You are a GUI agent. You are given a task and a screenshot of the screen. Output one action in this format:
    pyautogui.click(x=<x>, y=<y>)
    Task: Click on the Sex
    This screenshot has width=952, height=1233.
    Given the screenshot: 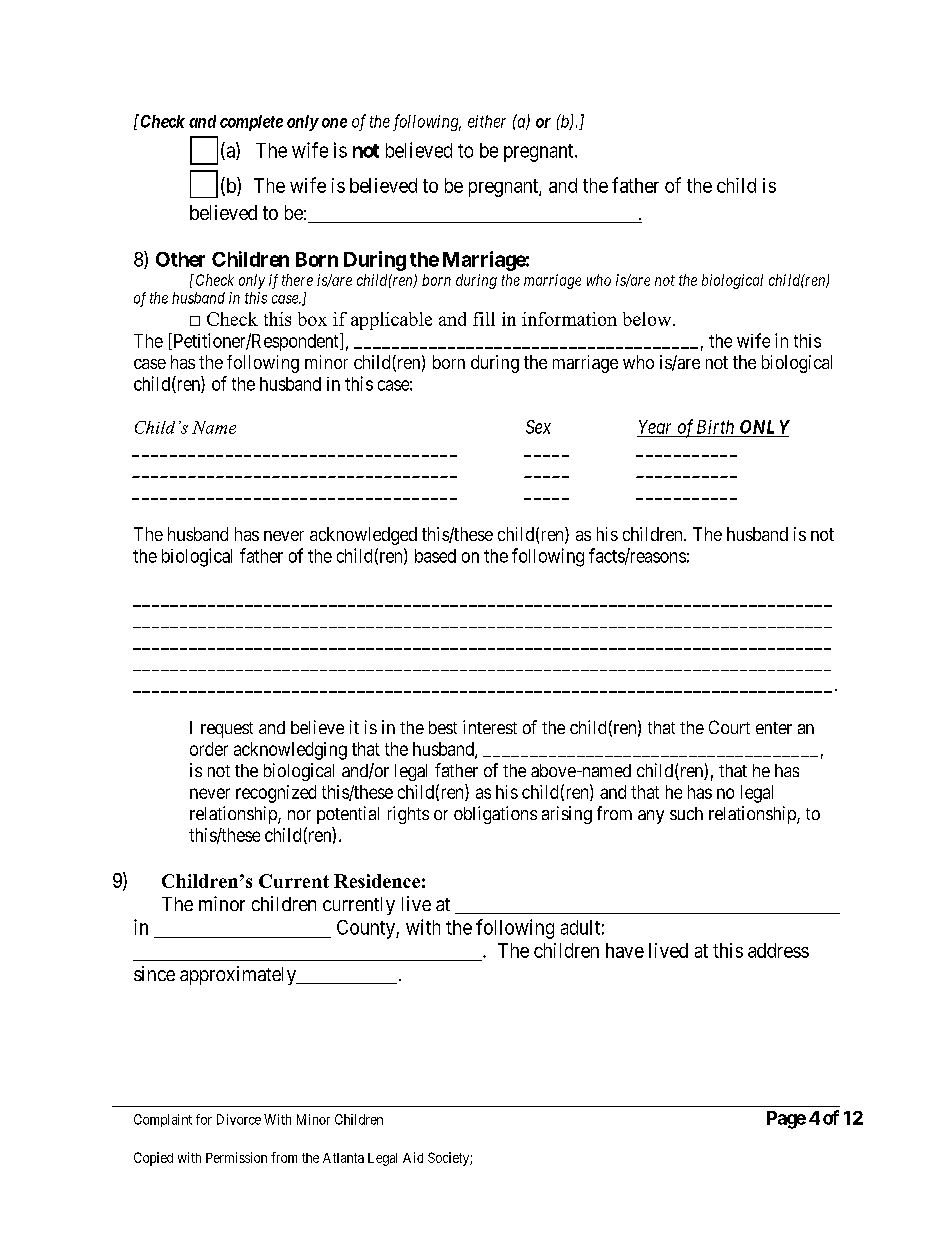 What is the action you would take?
    pyautogui.click(x=538, y=427)
